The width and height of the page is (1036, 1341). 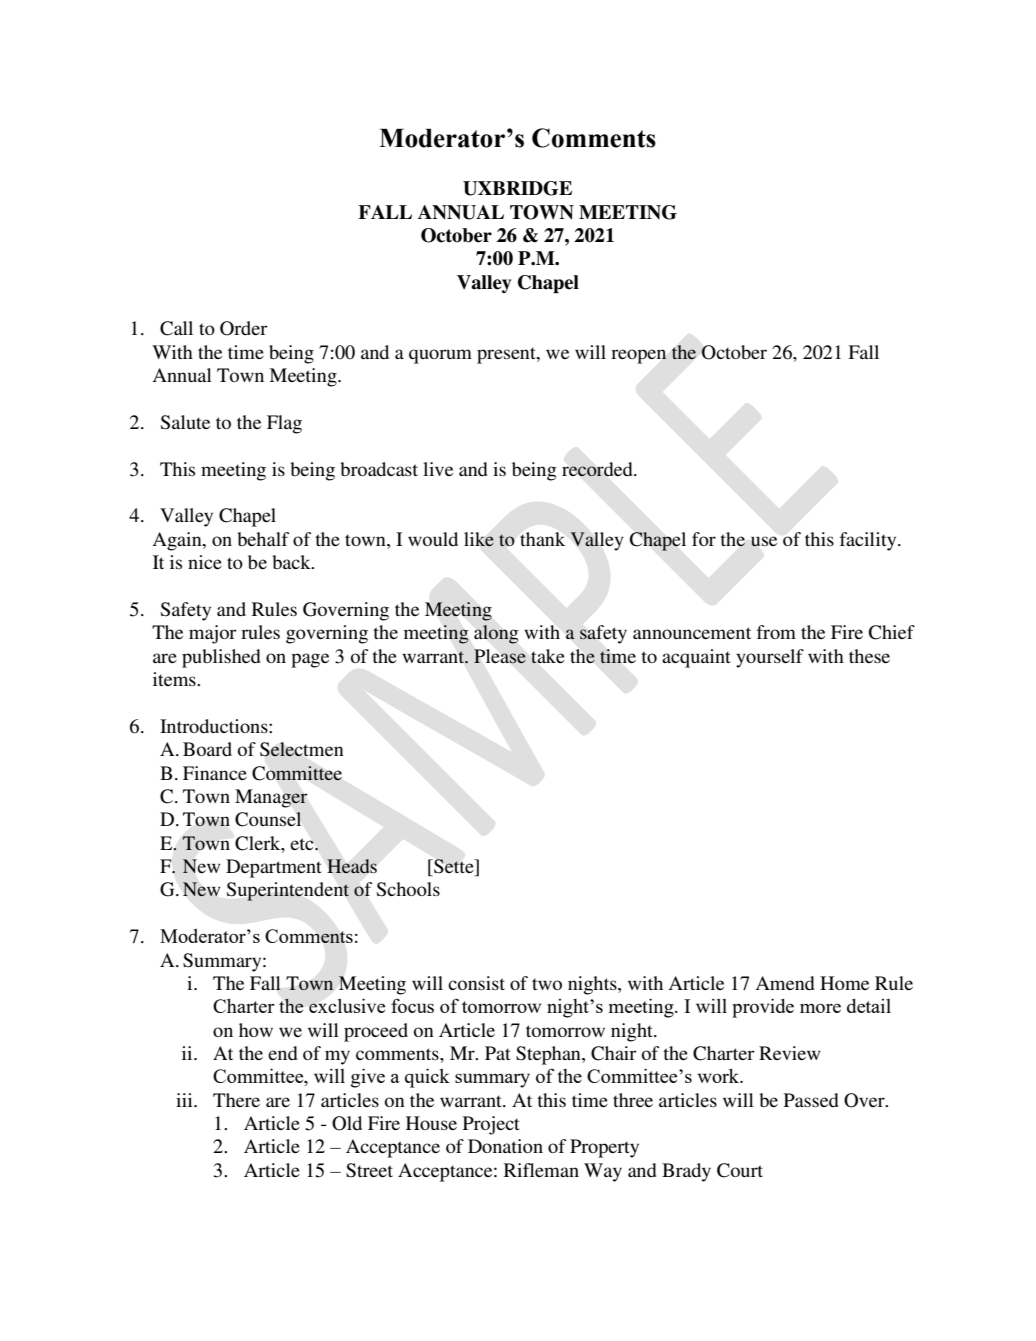 What do you see at coordinates (243, 328) in the page?
I see `Order` at bounding box center [243, 328].
